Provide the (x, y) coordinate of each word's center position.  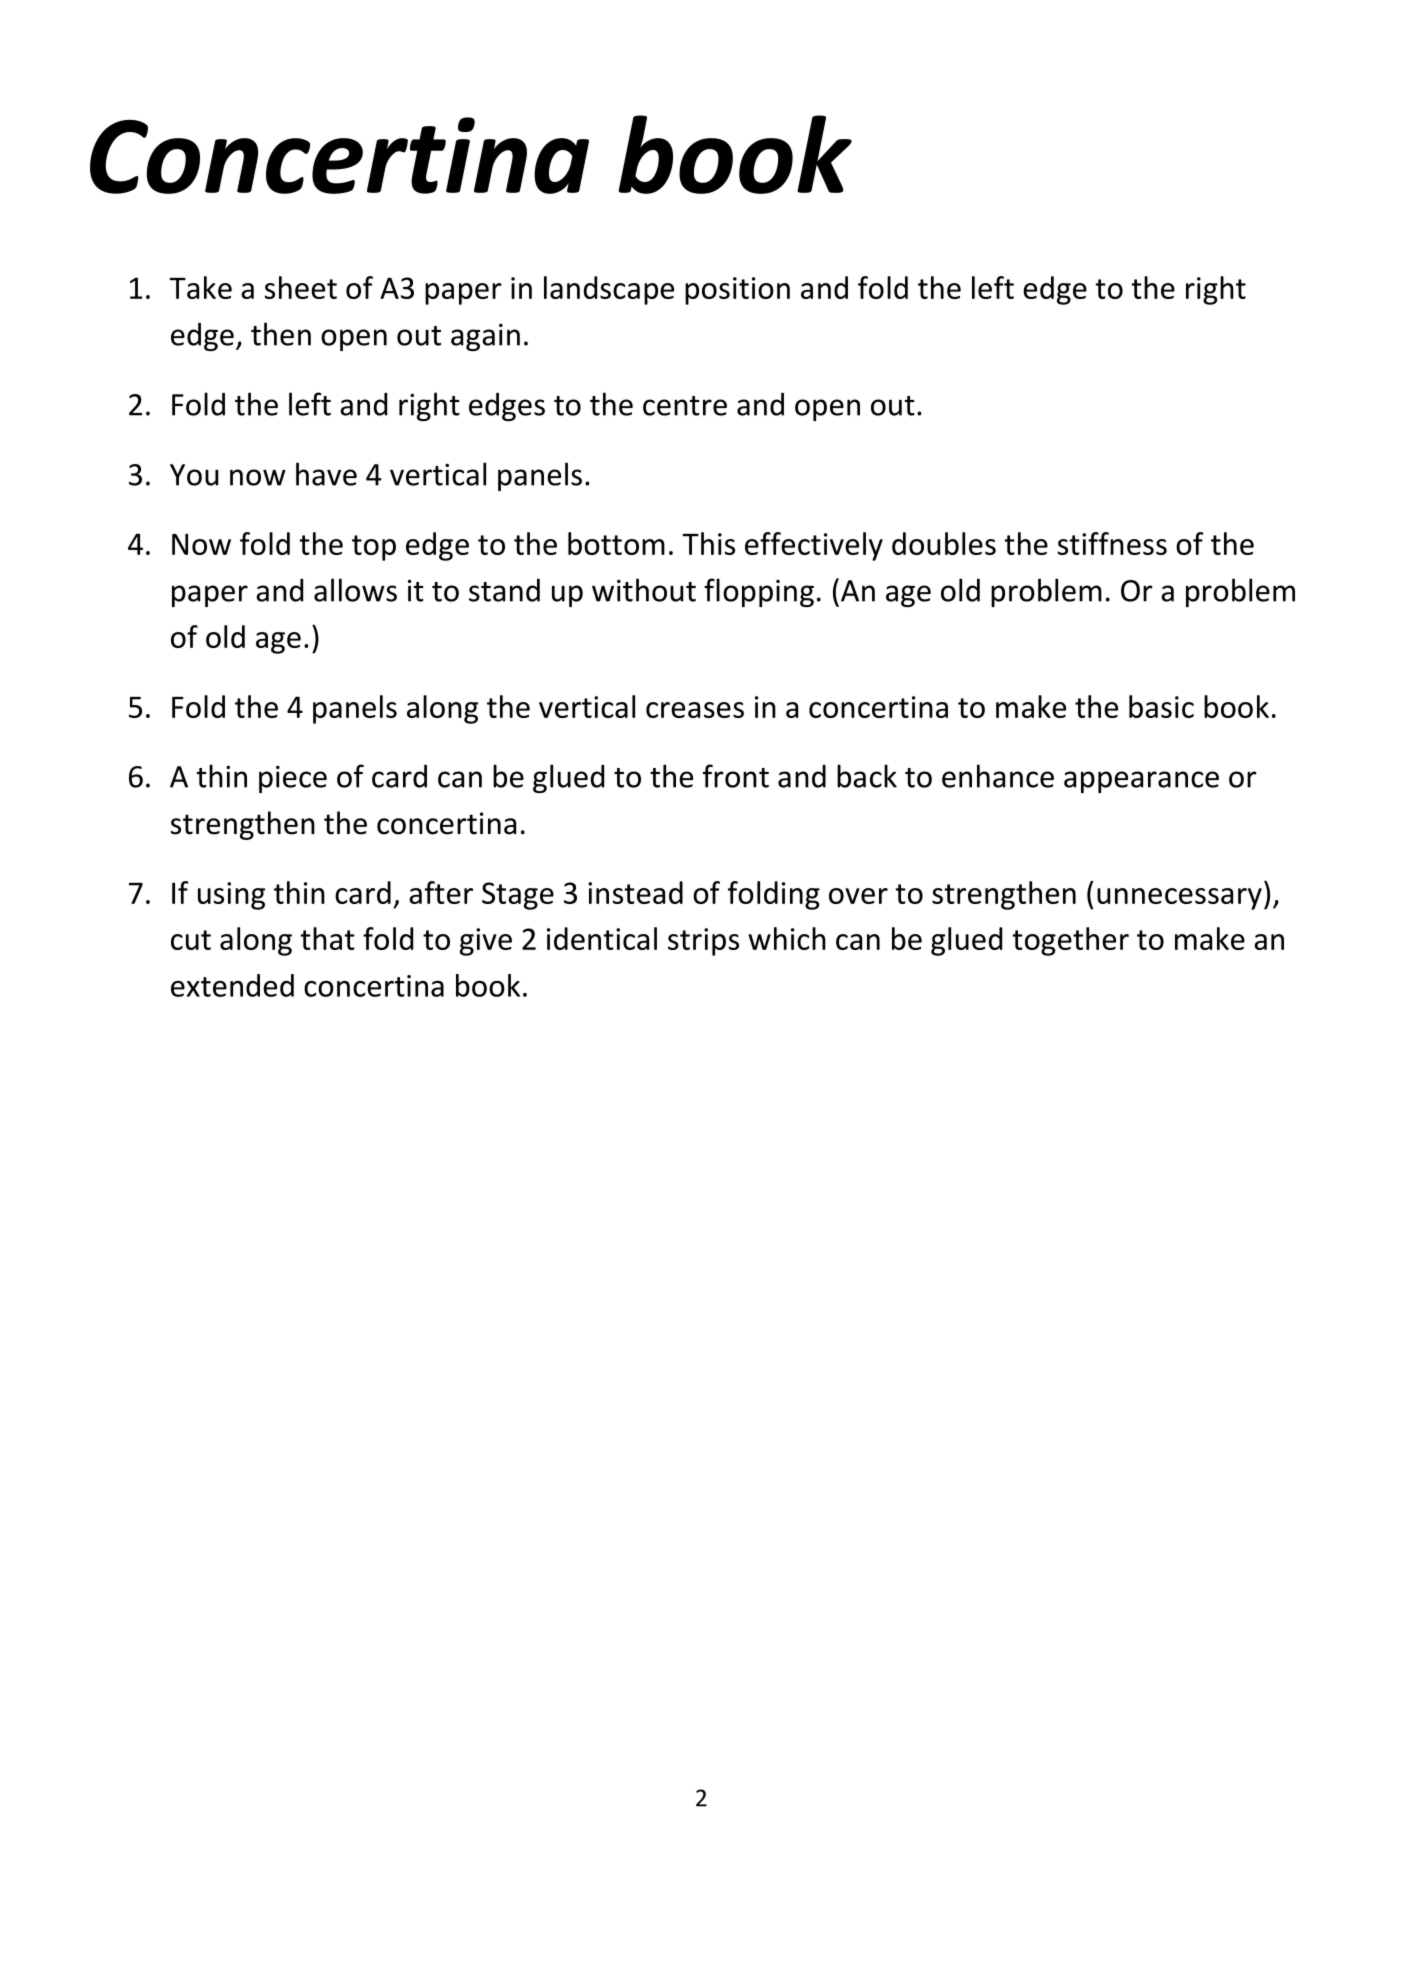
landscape (609, 290)
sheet (301, 287)
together (1070, 941)
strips (703, 942)
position (737, 291)
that (327, 938)
